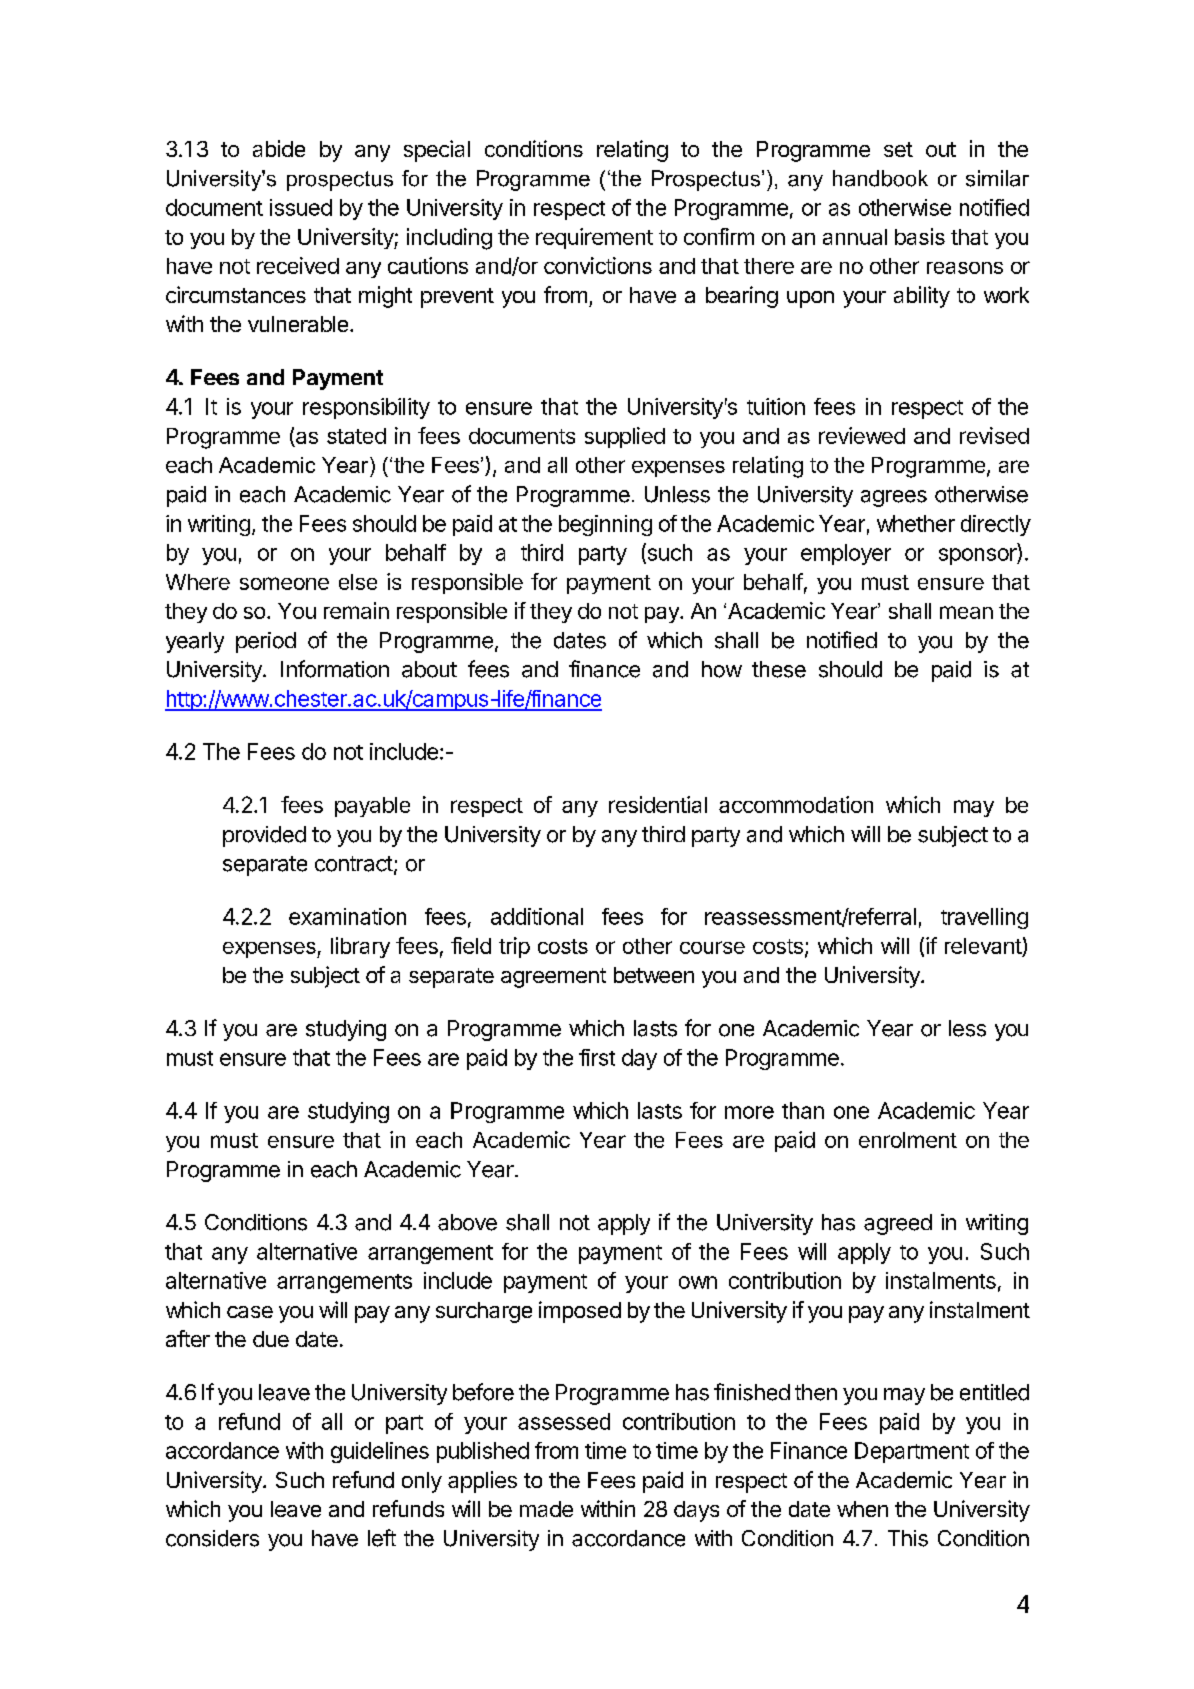 The height and width of the screenshot is (1689, 1194). What do you see at coordinates (212, 1538) in the screenshot?
I see `considers` at bounding box center [212, 1538].
